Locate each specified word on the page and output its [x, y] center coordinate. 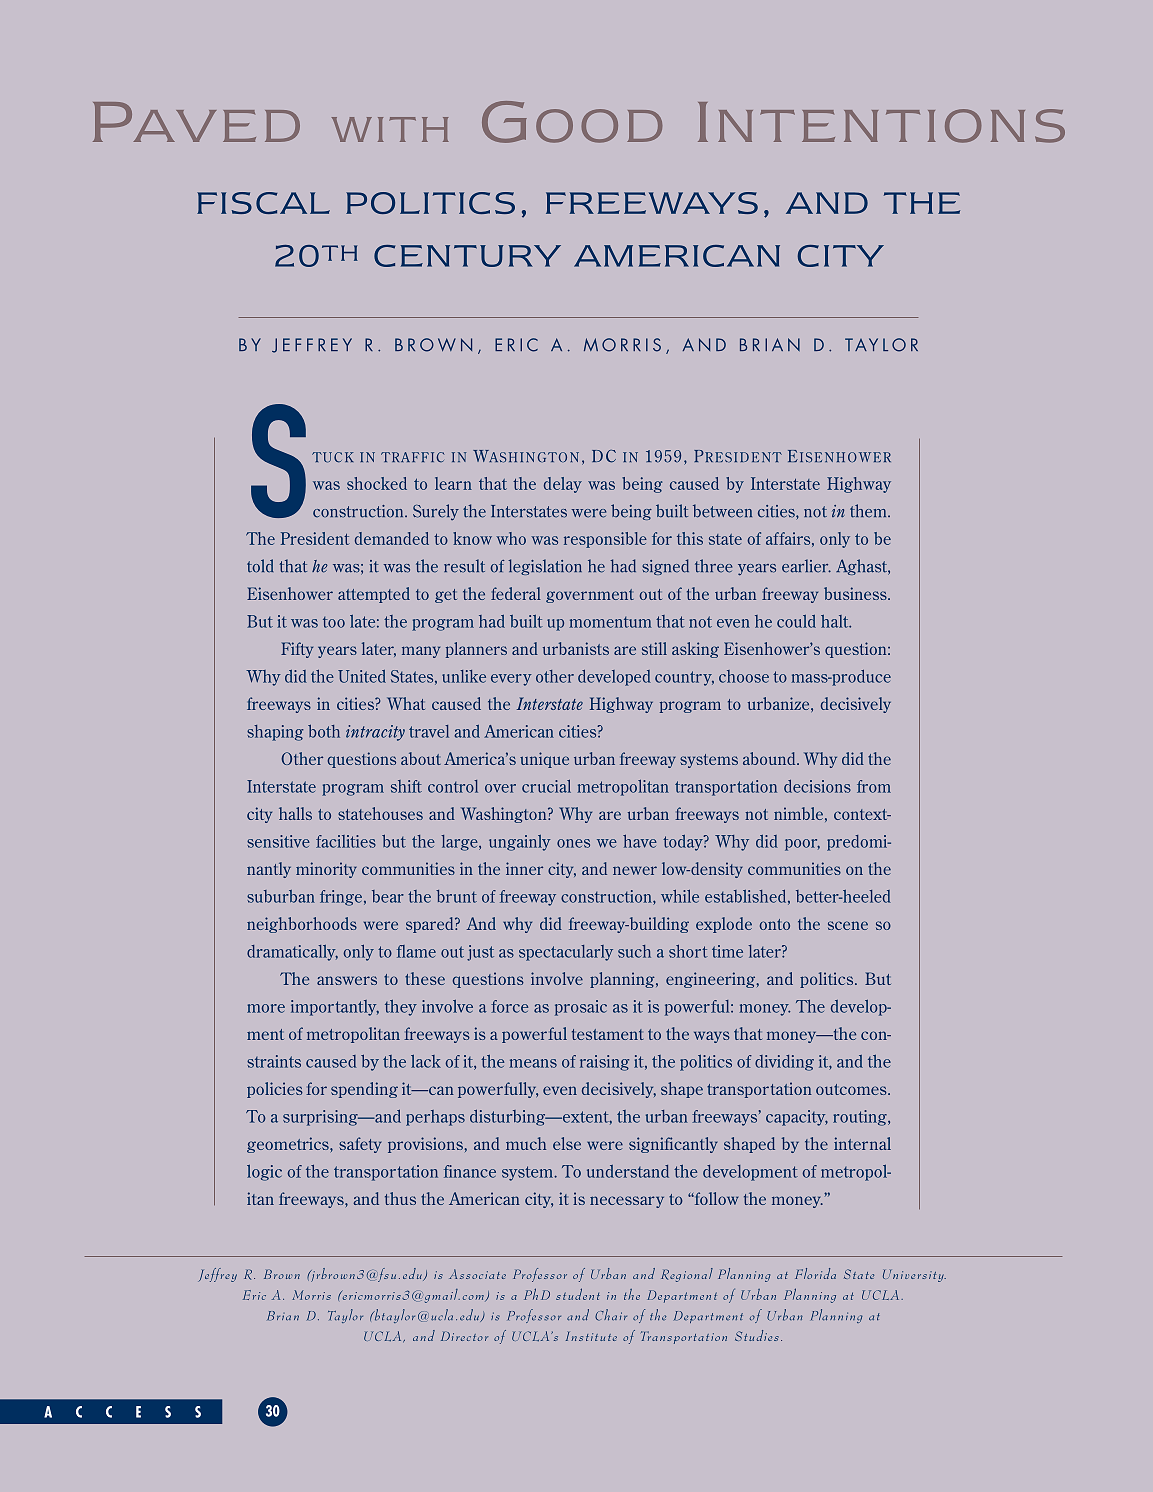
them [869, 511]
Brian [283, 1316]
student [578, 1294]
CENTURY [467, 256]
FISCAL [263, 203]
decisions [817, 786]
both [324, 731]
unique [544, 760]
